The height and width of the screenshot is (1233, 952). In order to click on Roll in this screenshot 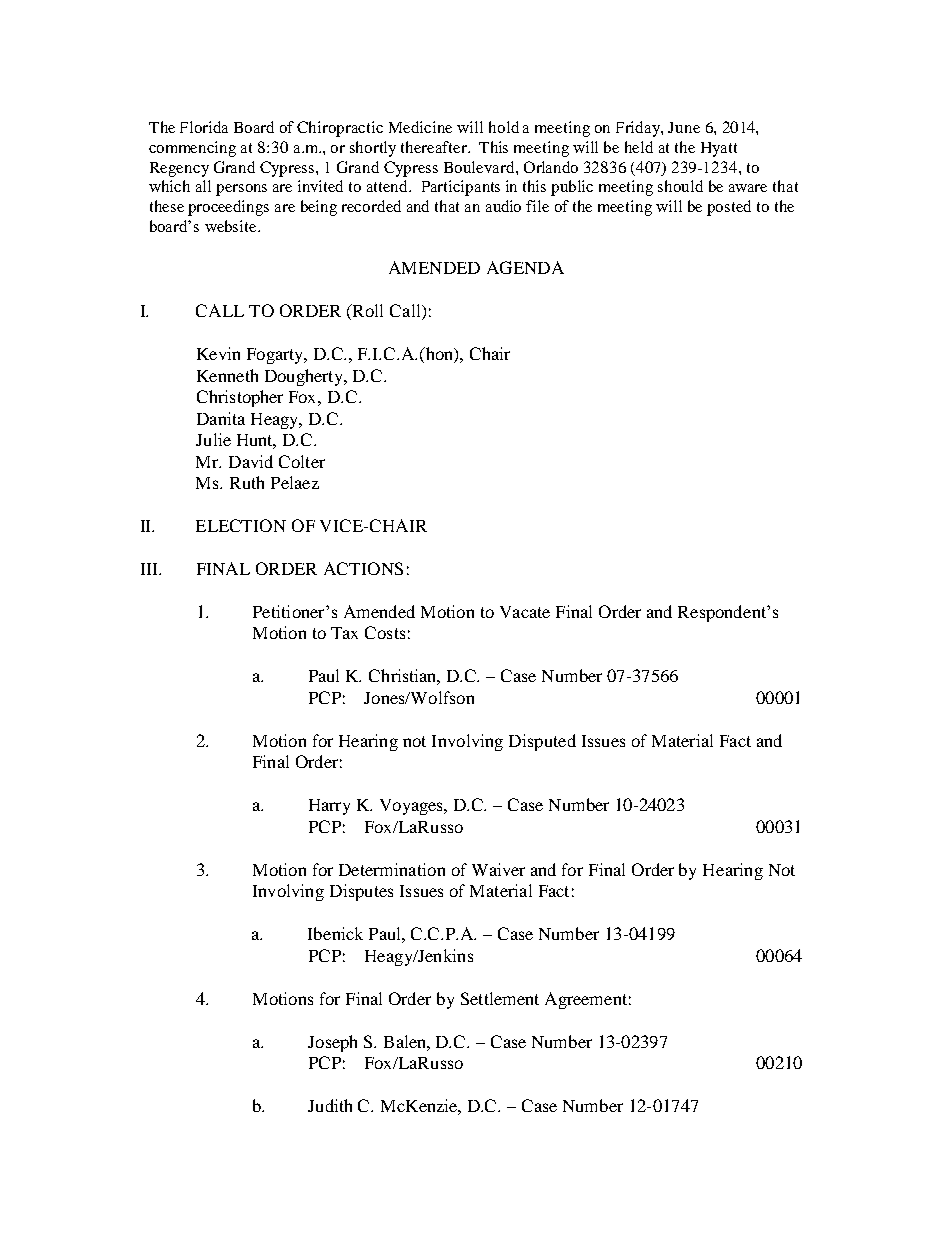, I will do `click(367, 310)`.
